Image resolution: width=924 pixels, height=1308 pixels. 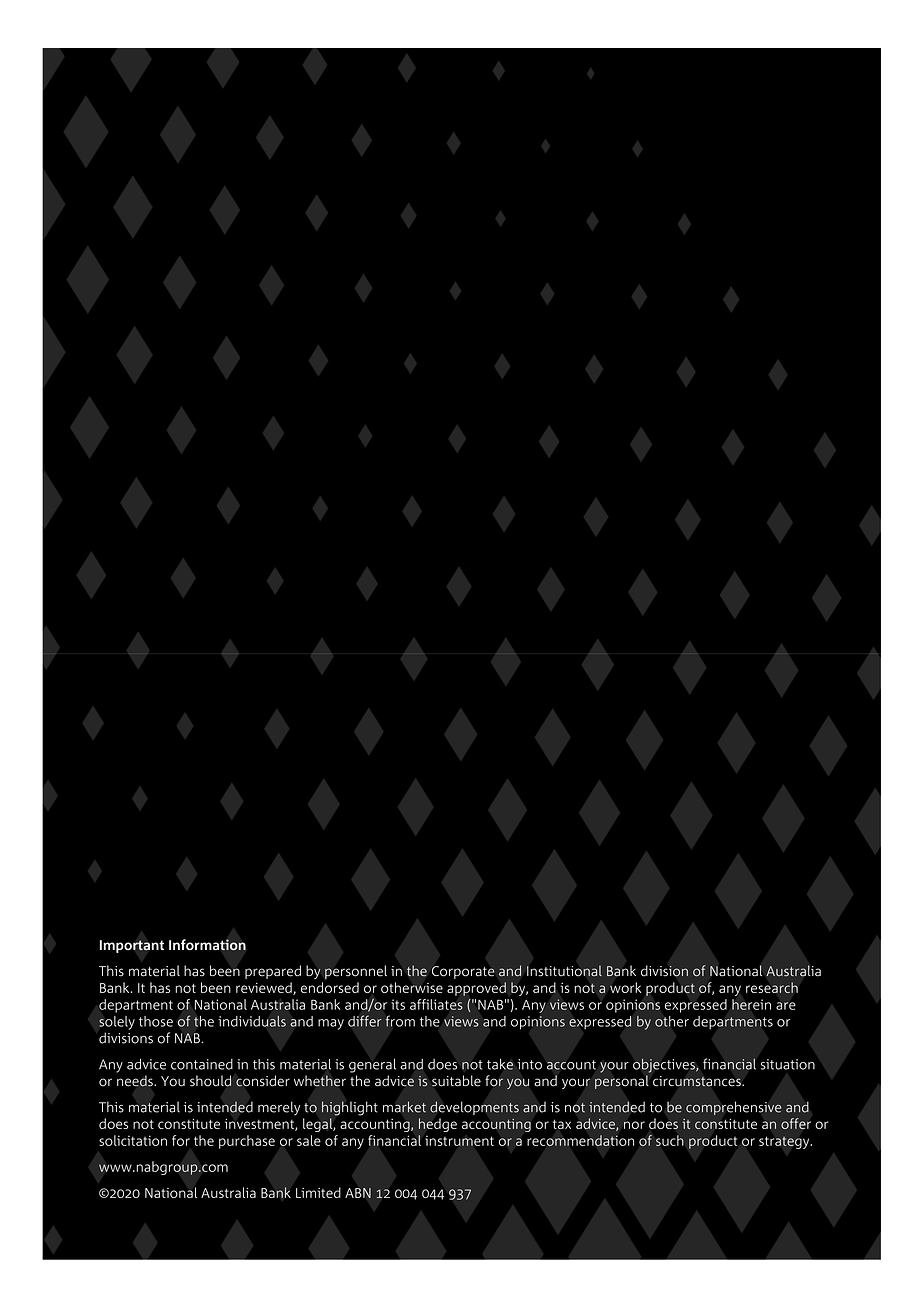 I want to click on circumstances, so click(x=698, y=1081).
